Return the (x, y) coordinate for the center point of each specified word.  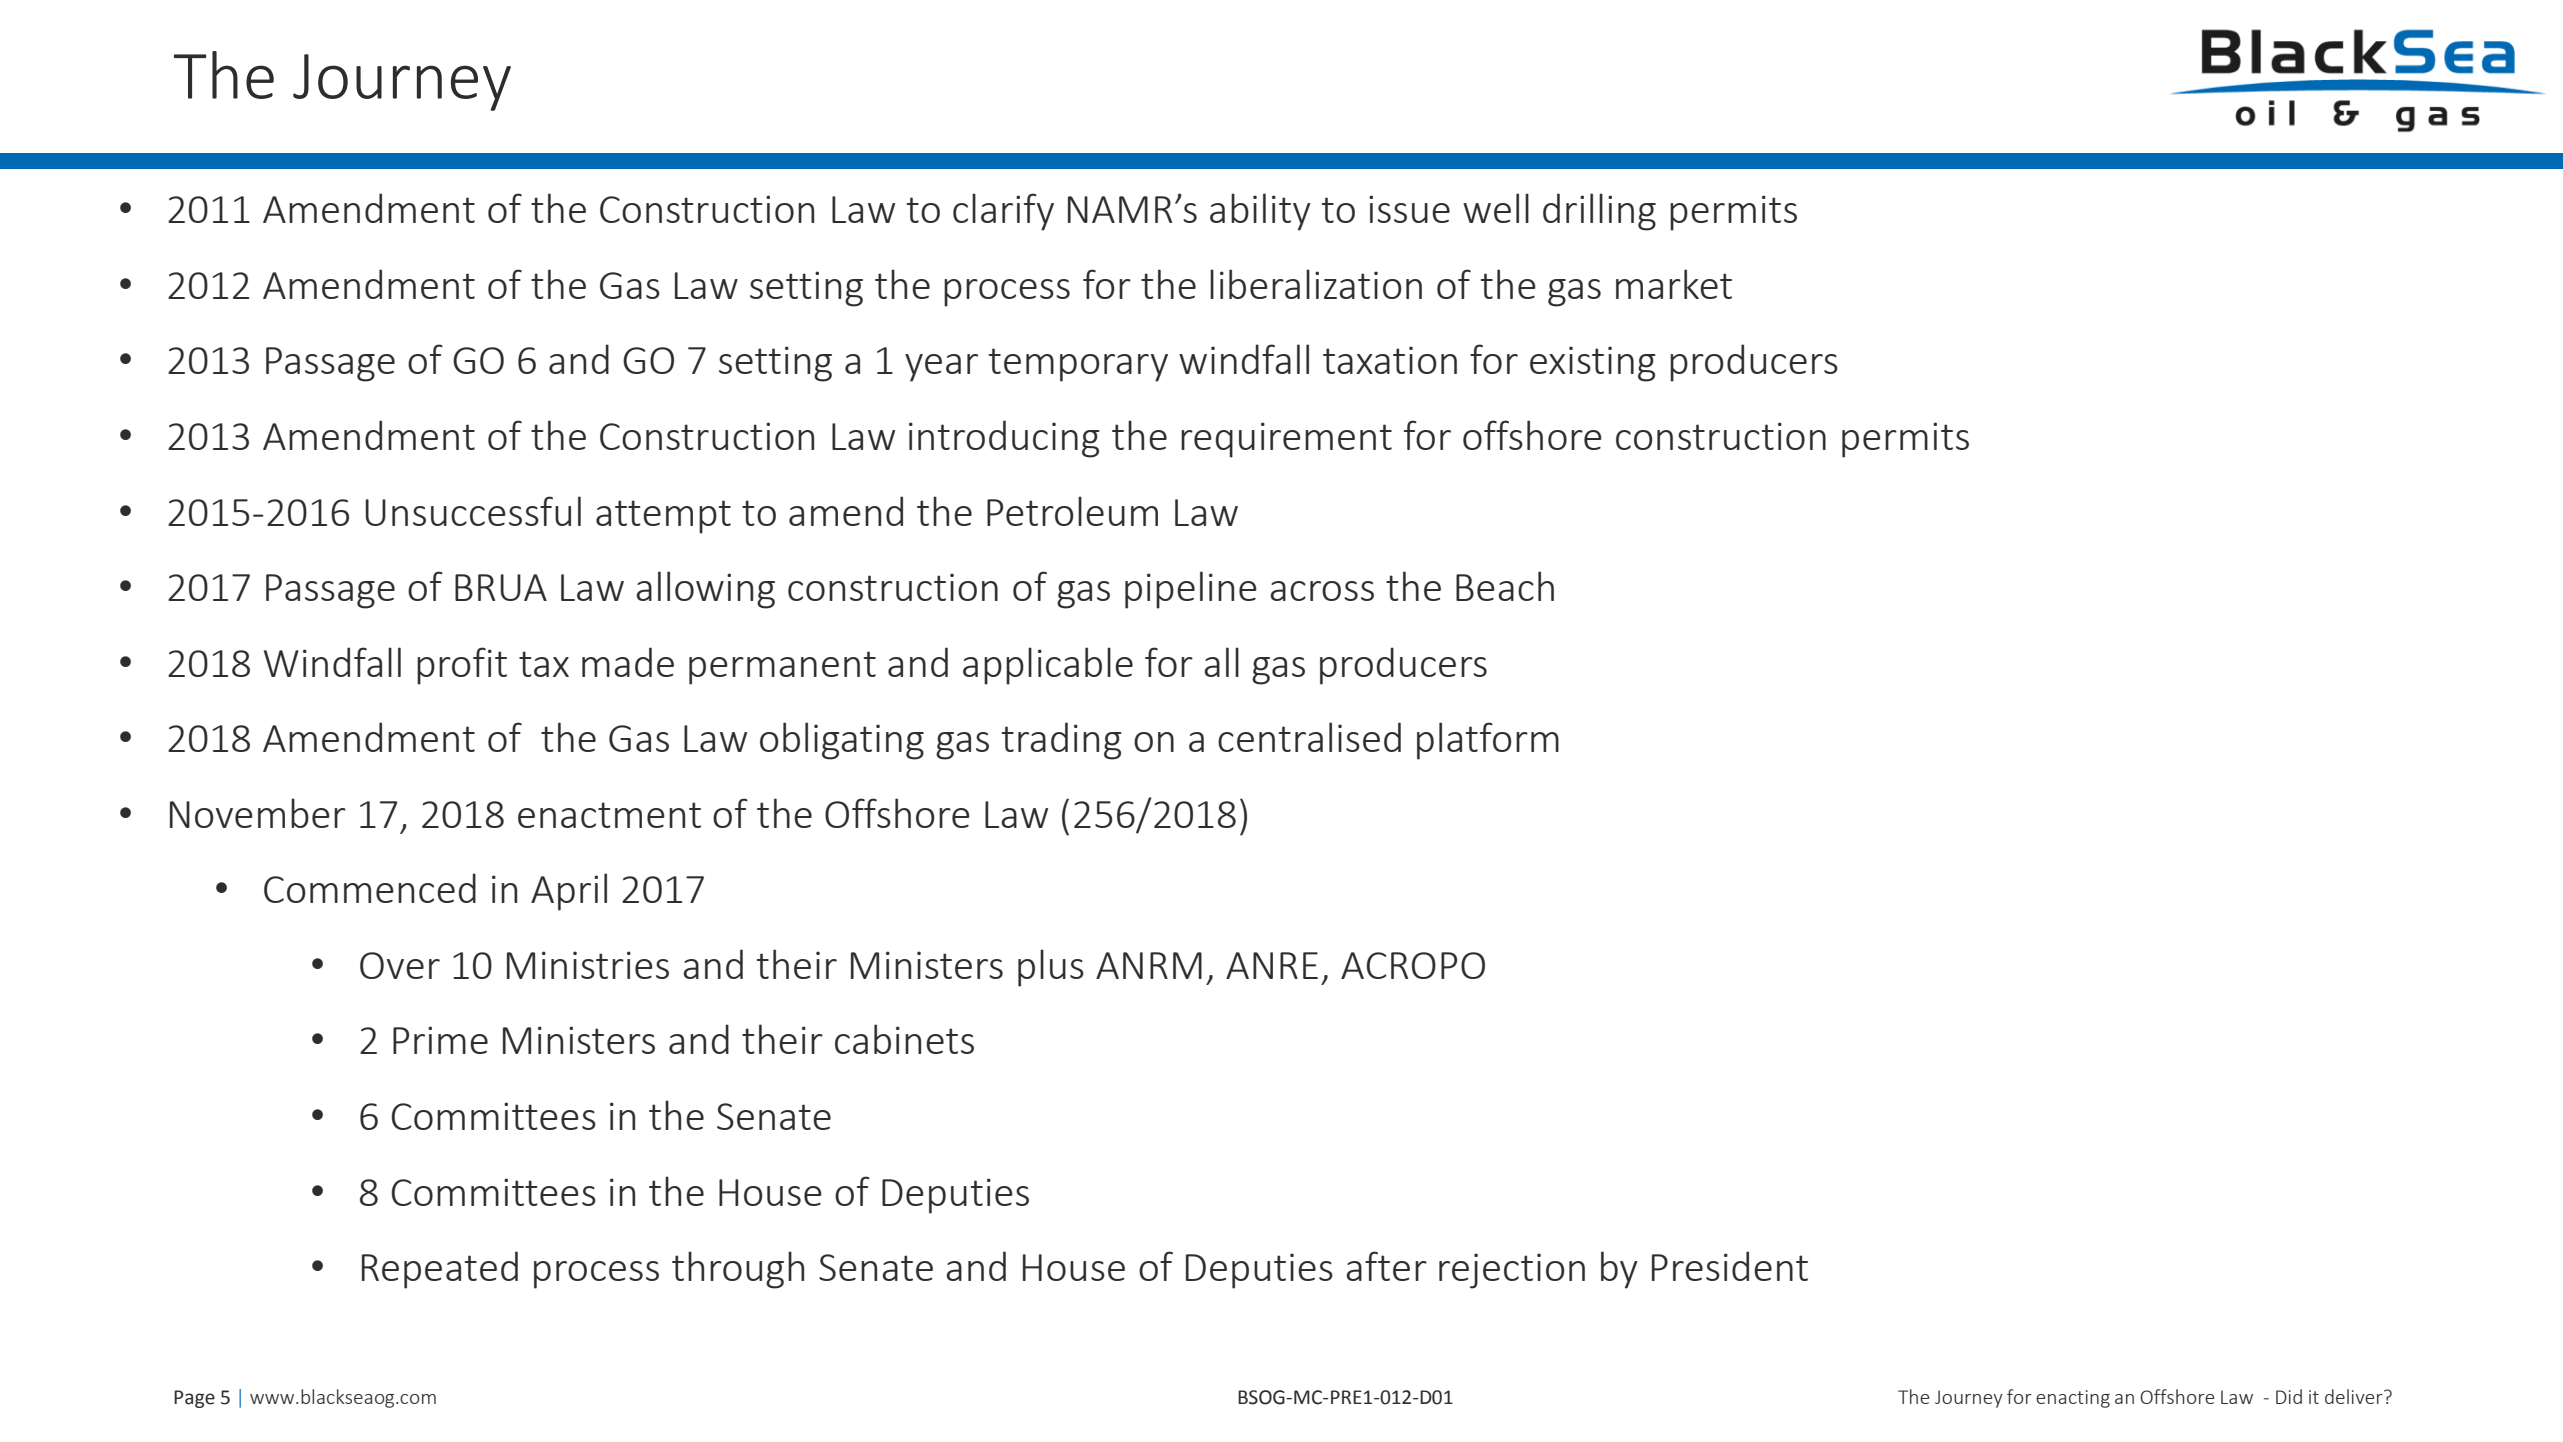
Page (194, 1399)
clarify (1003, 212)
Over (400, 965)
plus (1051, 968)
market (1674, 284)
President (1730, 1266)
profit (462, 666)
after (1386, 1266)
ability (1260, 212)
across (1322, 591)
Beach (1505, 586)
